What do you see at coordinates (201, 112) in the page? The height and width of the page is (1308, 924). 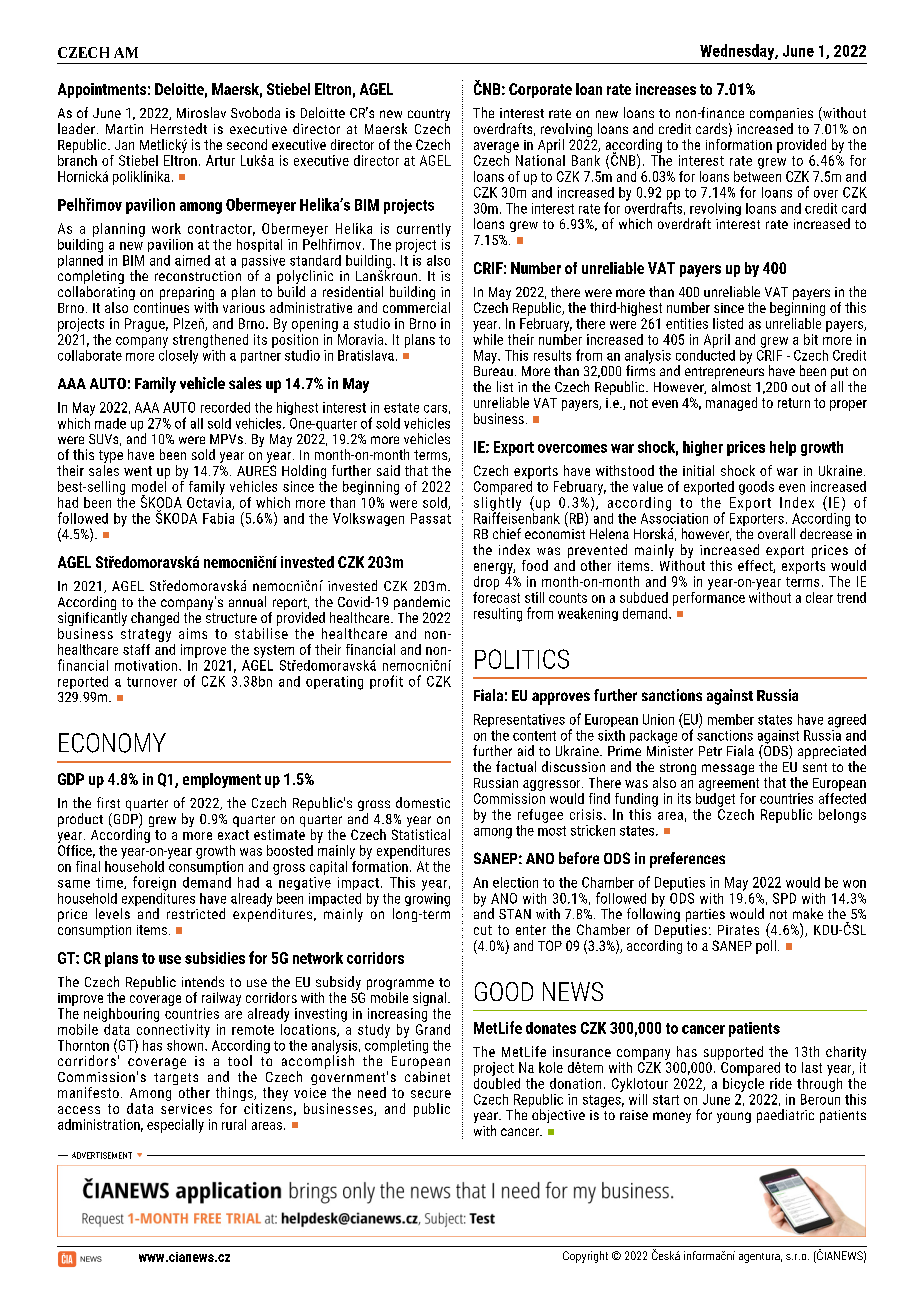 I see `Miroslav` at bounding box center [201, 112].
